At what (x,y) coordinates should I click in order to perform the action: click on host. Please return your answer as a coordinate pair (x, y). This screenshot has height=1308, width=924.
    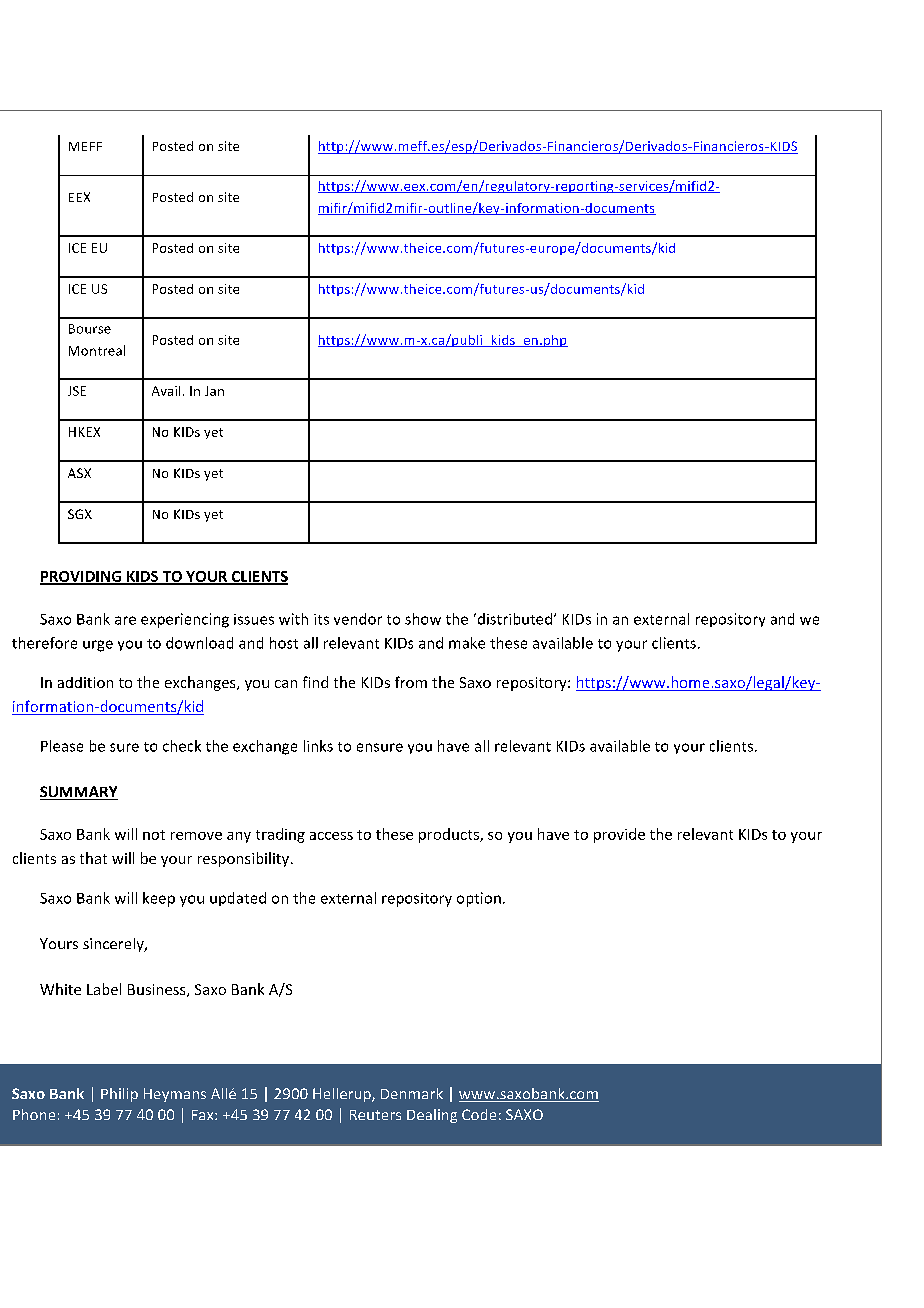
    Looking at the image, I should click on (284, 643).
